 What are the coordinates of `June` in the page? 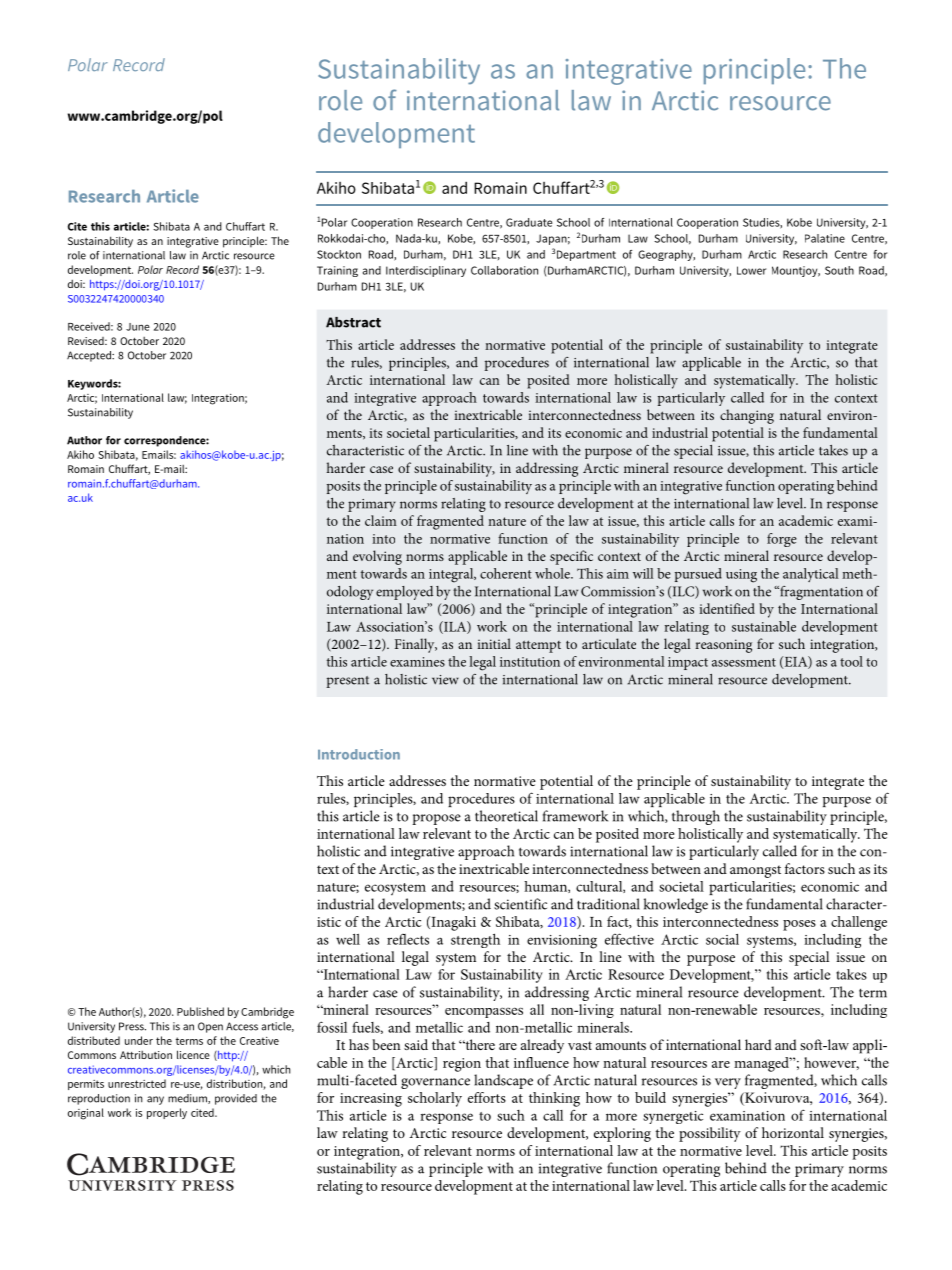 It's located at (138, 327).
